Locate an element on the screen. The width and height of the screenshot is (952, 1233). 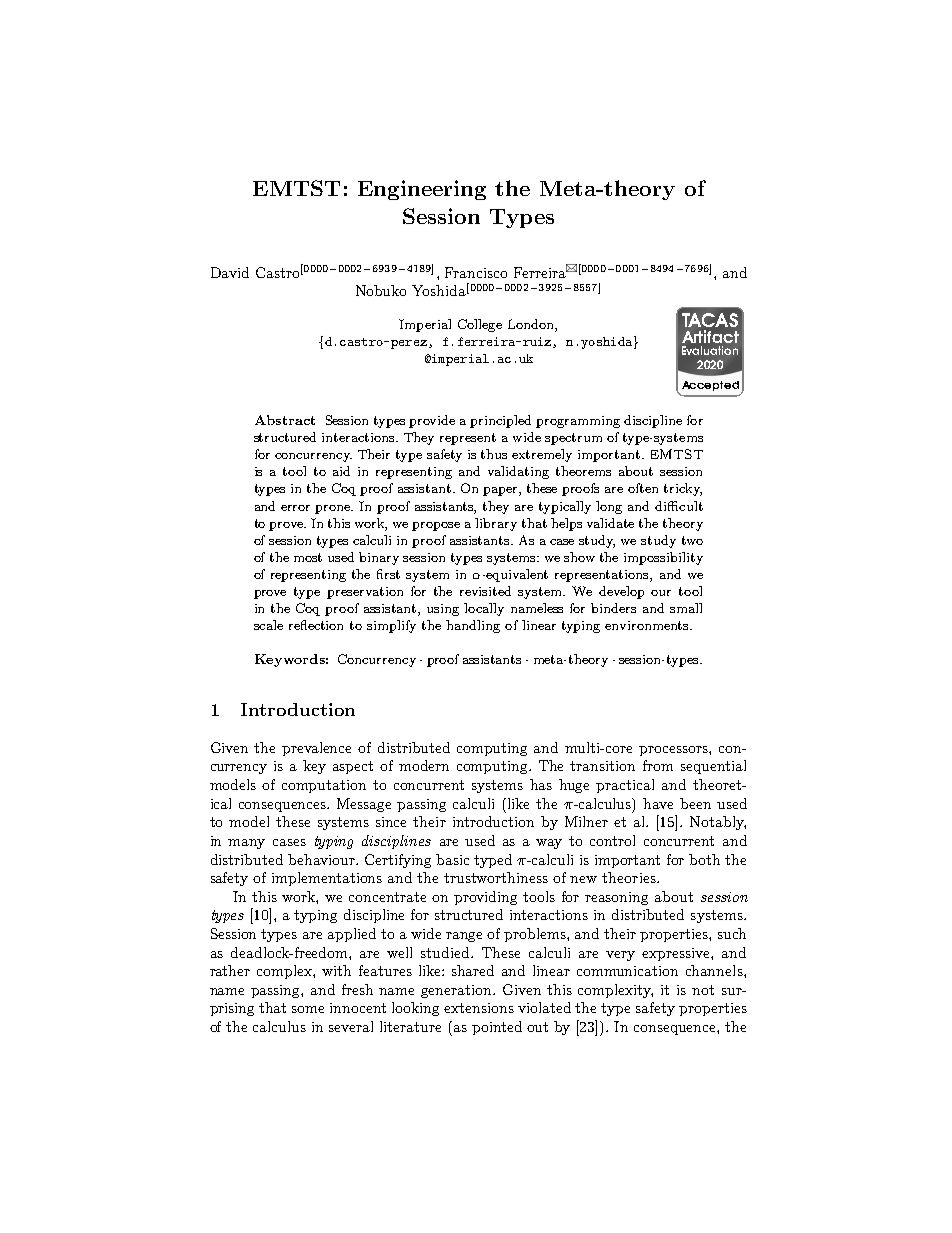
has is located at coordinates (541, 784).
